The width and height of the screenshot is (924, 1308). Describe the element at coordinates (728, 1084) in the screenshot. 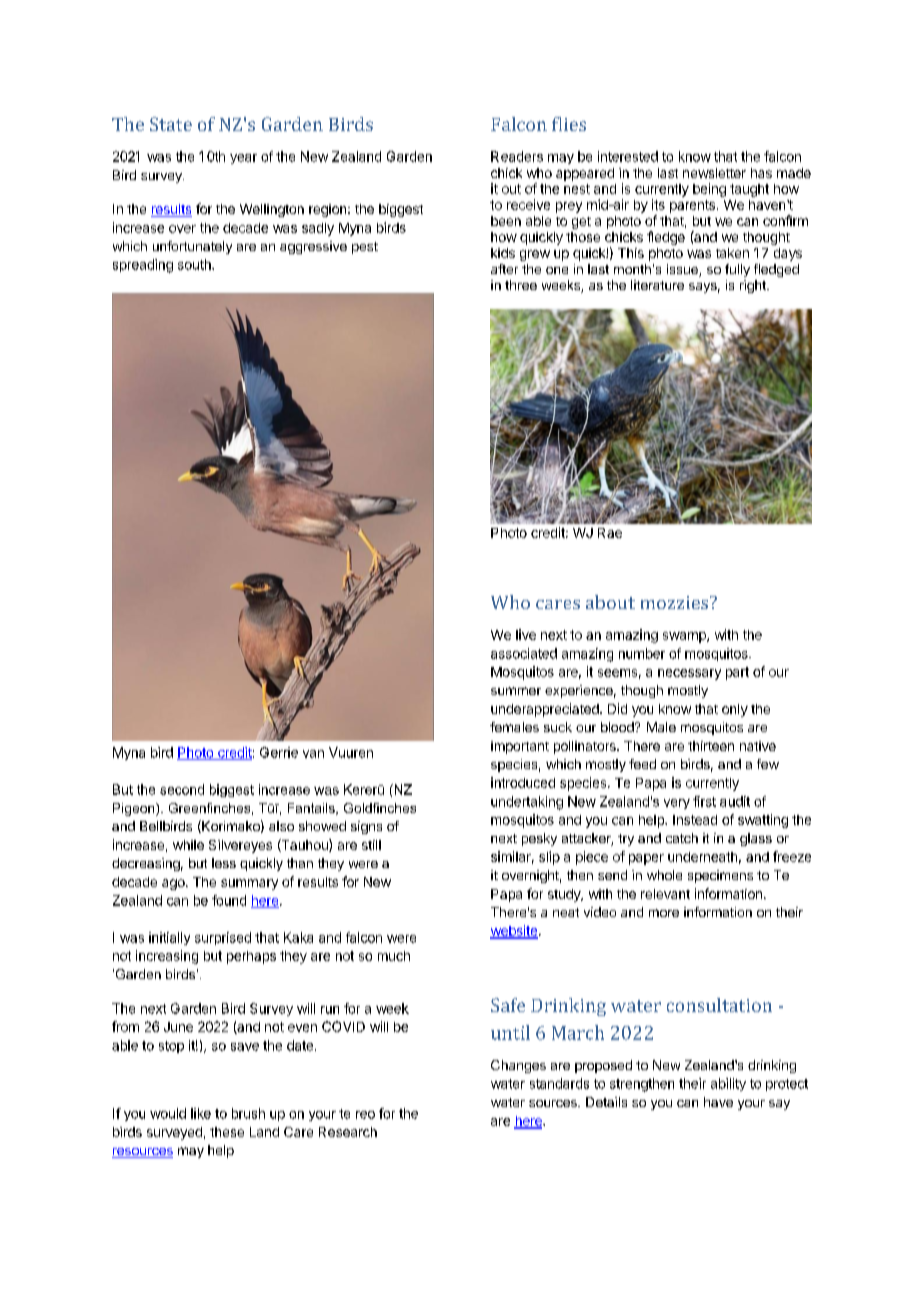

I see `ability` at that location.
